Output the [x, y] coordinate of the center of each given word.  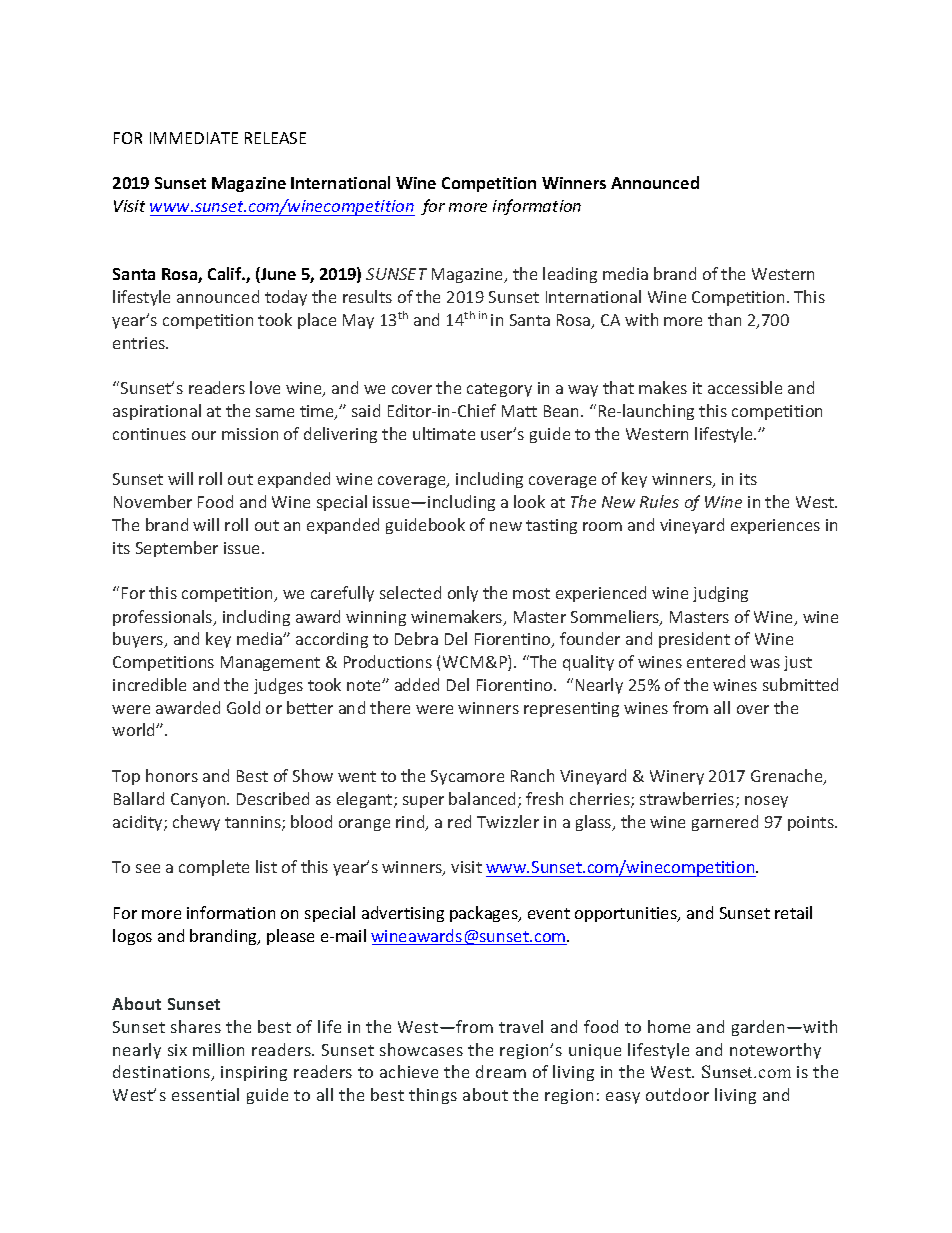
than [724, 319]
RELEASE [275, 138]
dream [501, 1071]
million [218, 1049]
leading [570, 275]
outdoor [677, 1094]
